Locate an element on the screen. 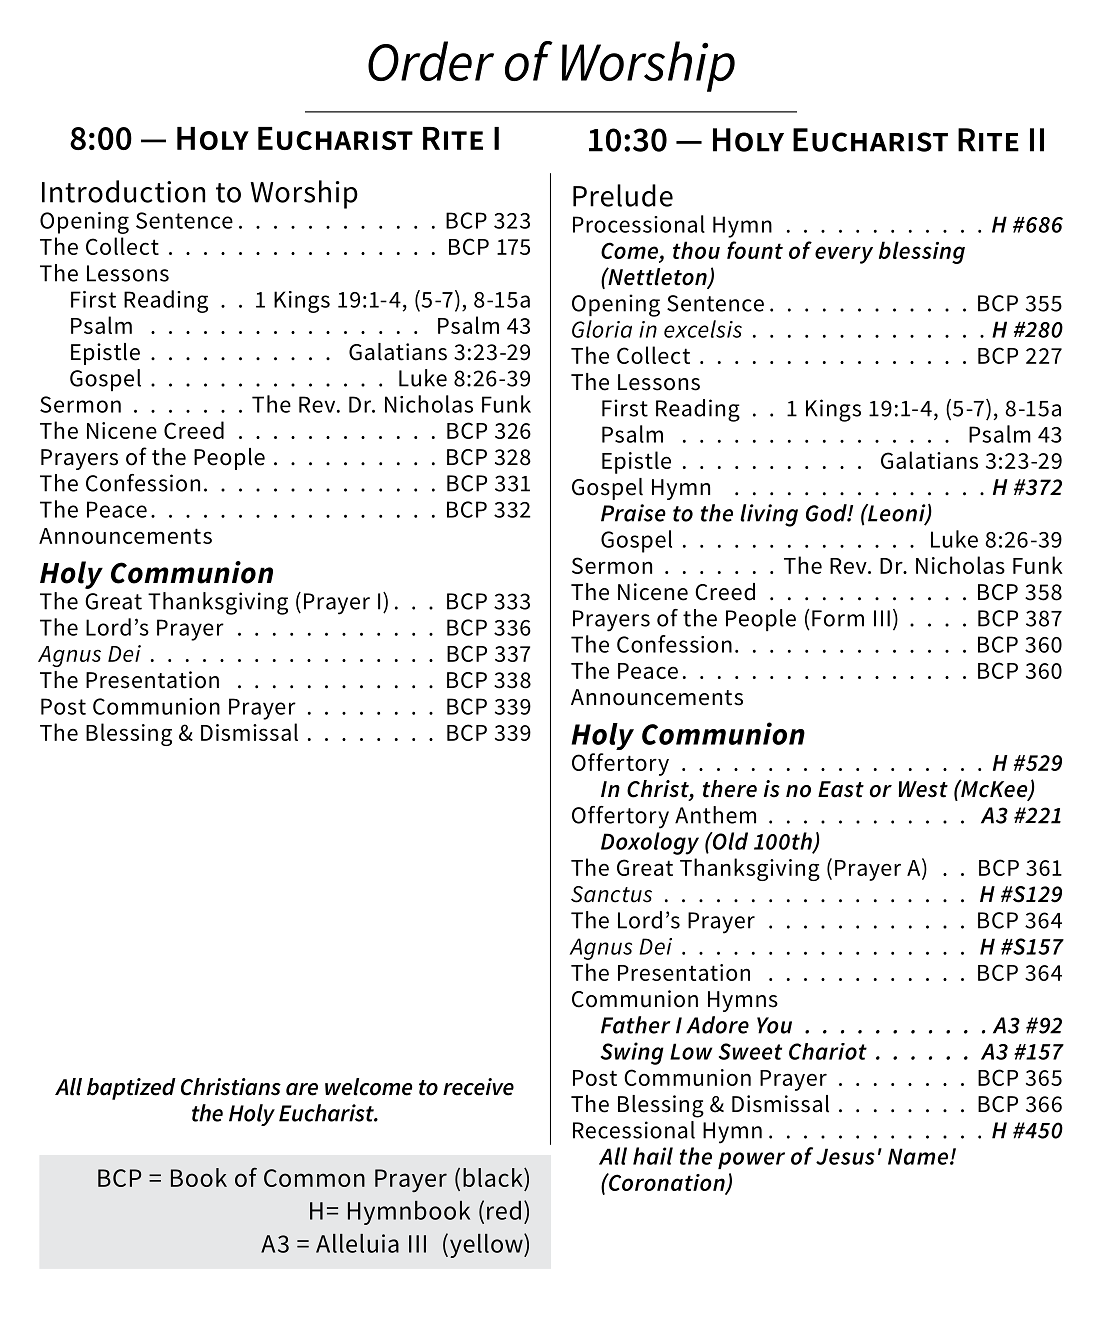  Order is located at coordinates (431, 61).
